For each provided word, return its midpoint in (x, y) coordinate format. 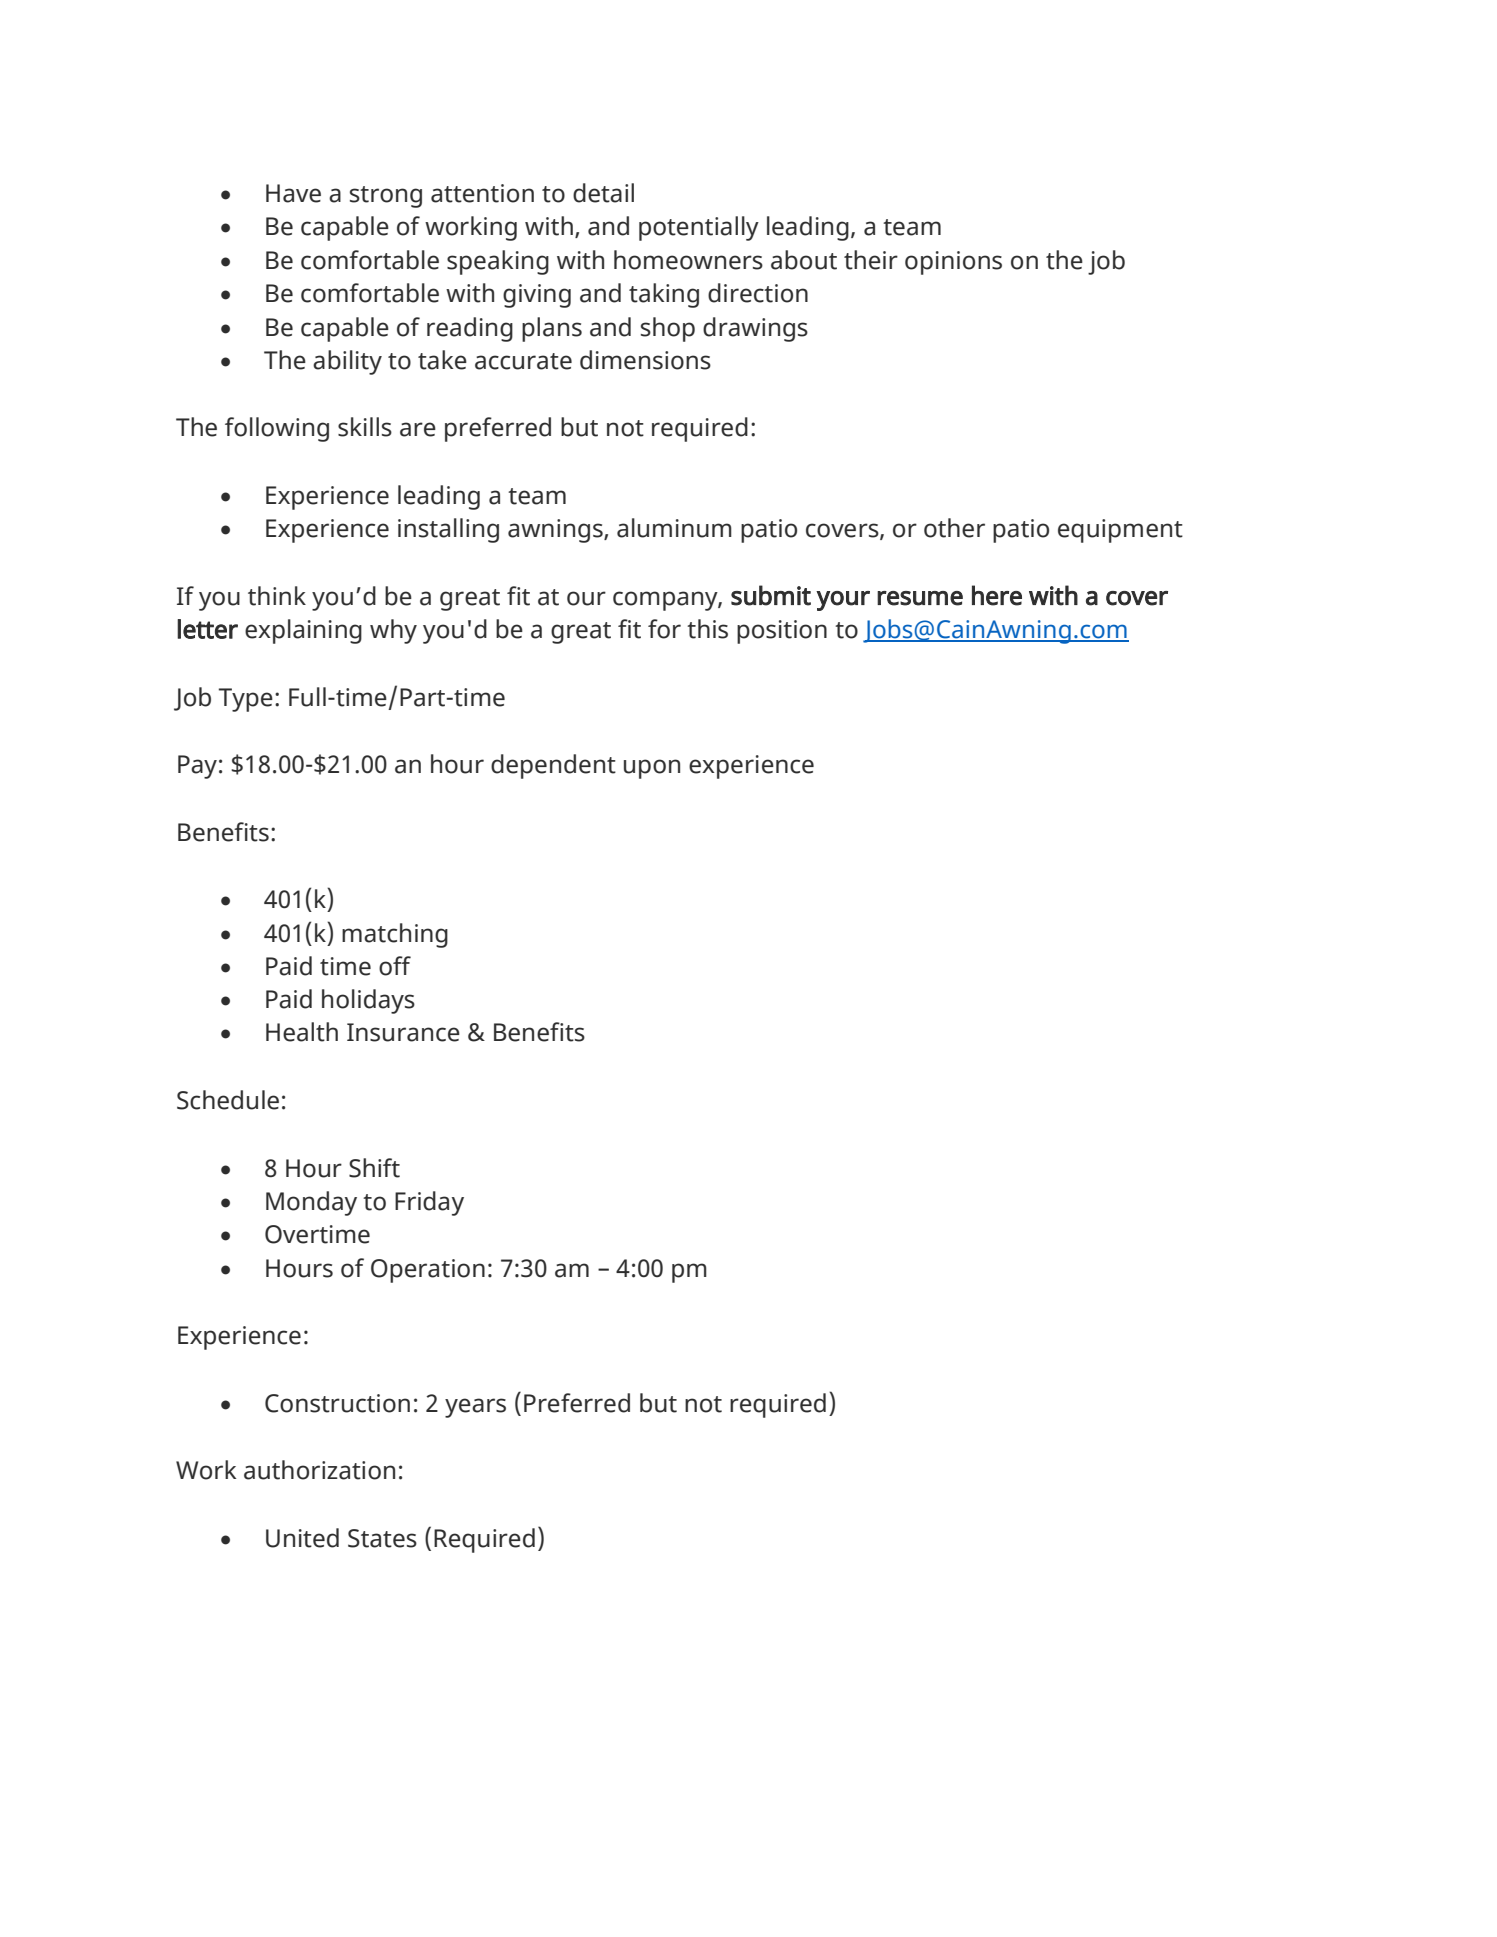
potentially (699, 228)
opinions (953, 263)
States (382, 1538)
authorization (319, 1470)
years (475, 1408)
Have (293, 193)
